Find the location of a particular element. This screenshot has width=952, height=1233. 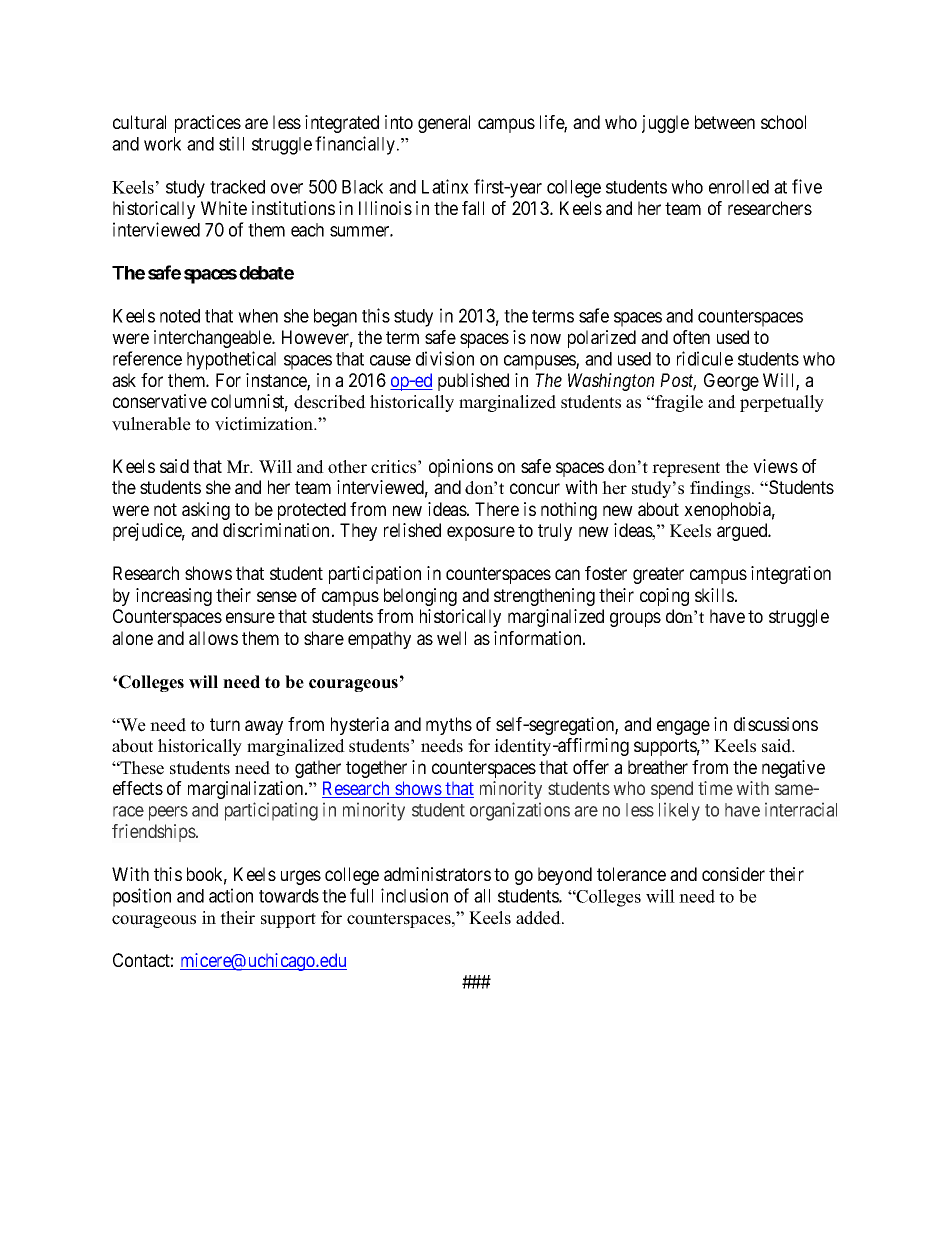

often is located at coordinates (691, 337).
